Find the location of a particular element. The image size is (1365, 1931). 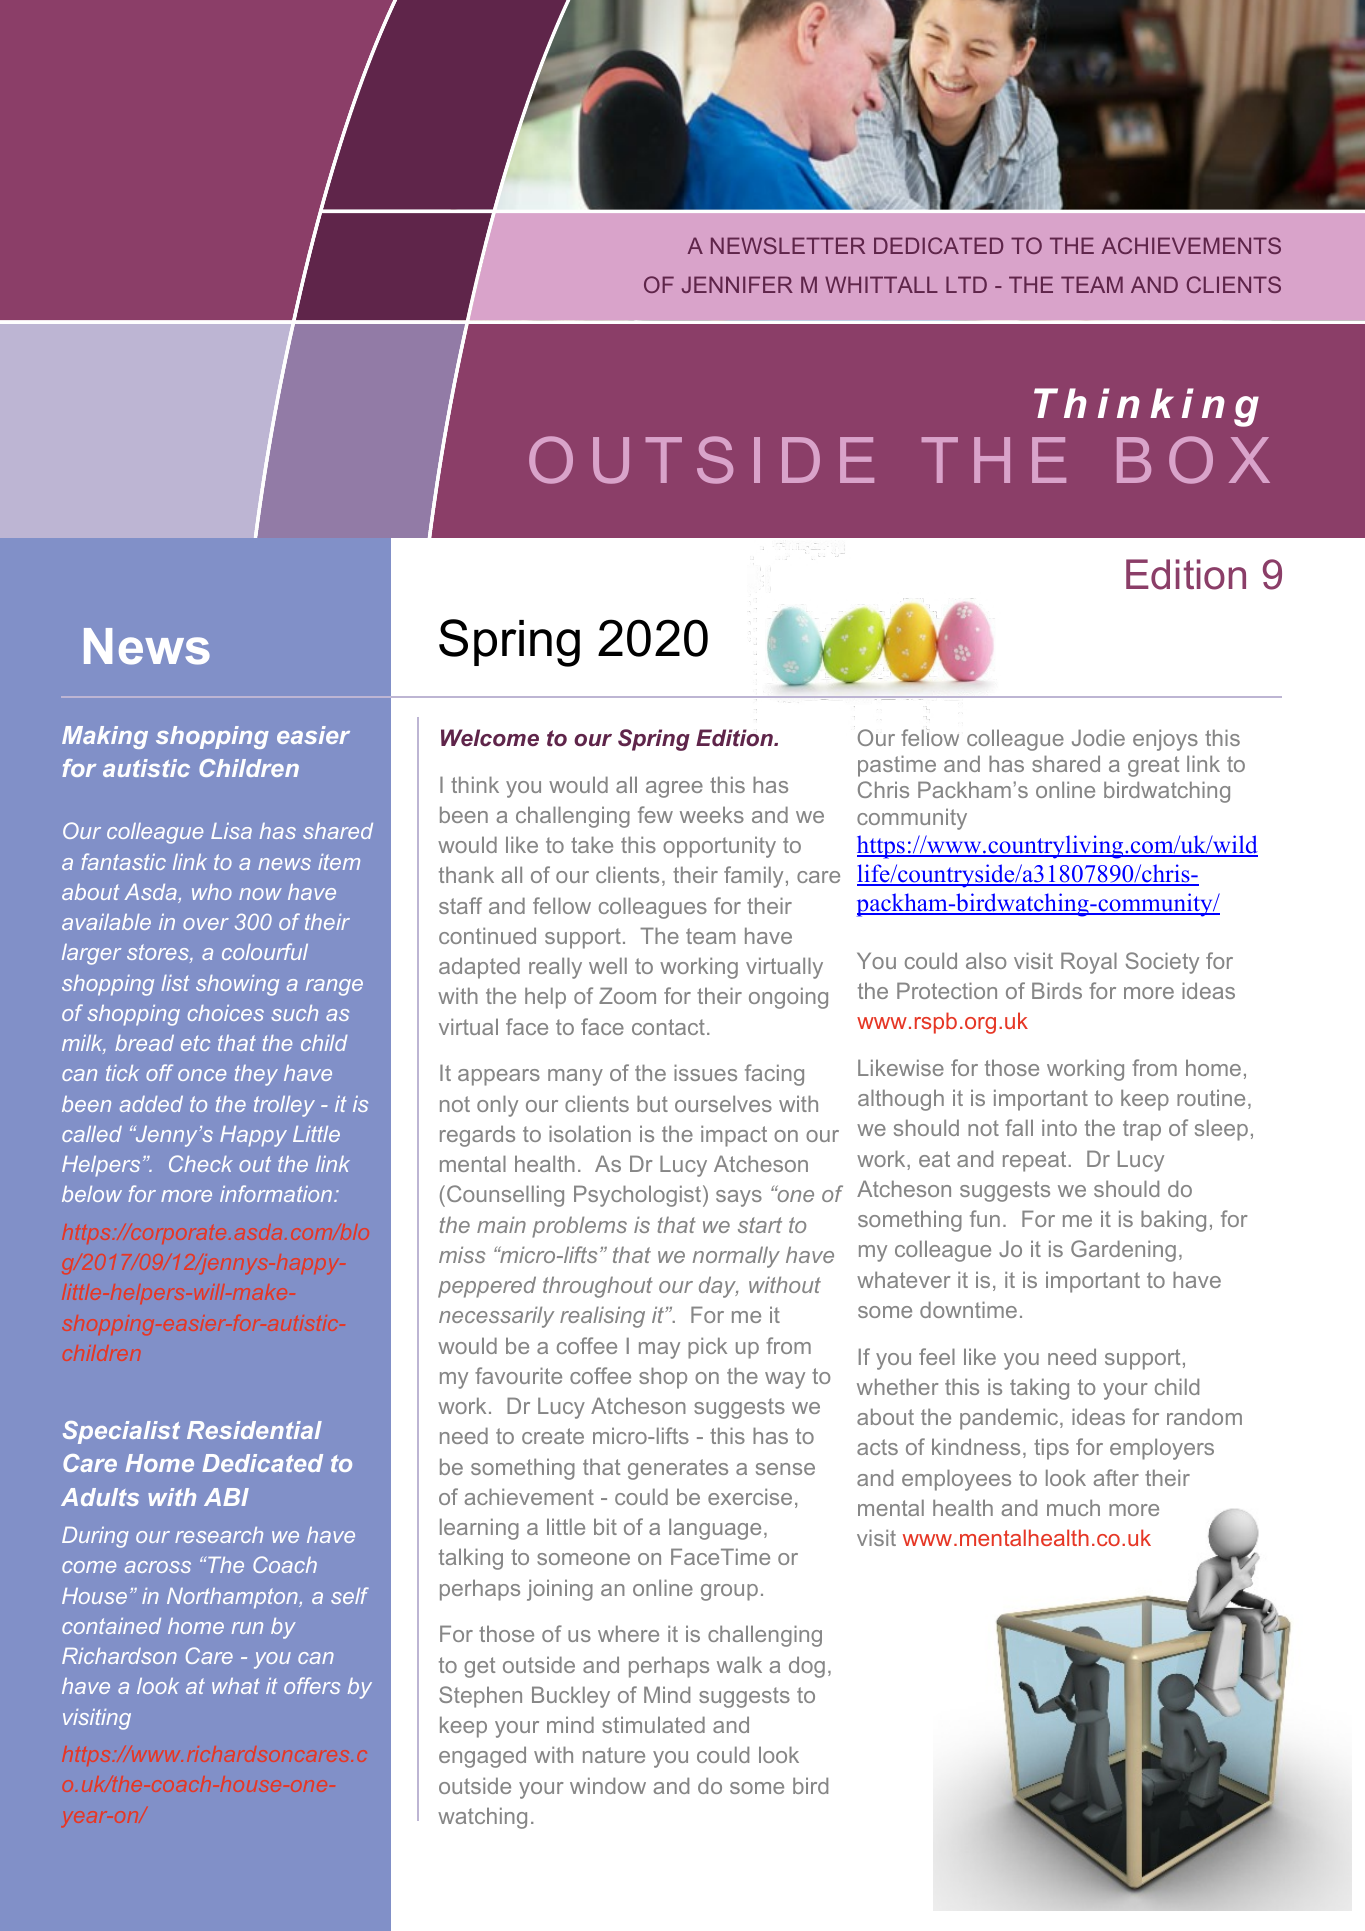

Royal is located at coordinates (1089, 963).
